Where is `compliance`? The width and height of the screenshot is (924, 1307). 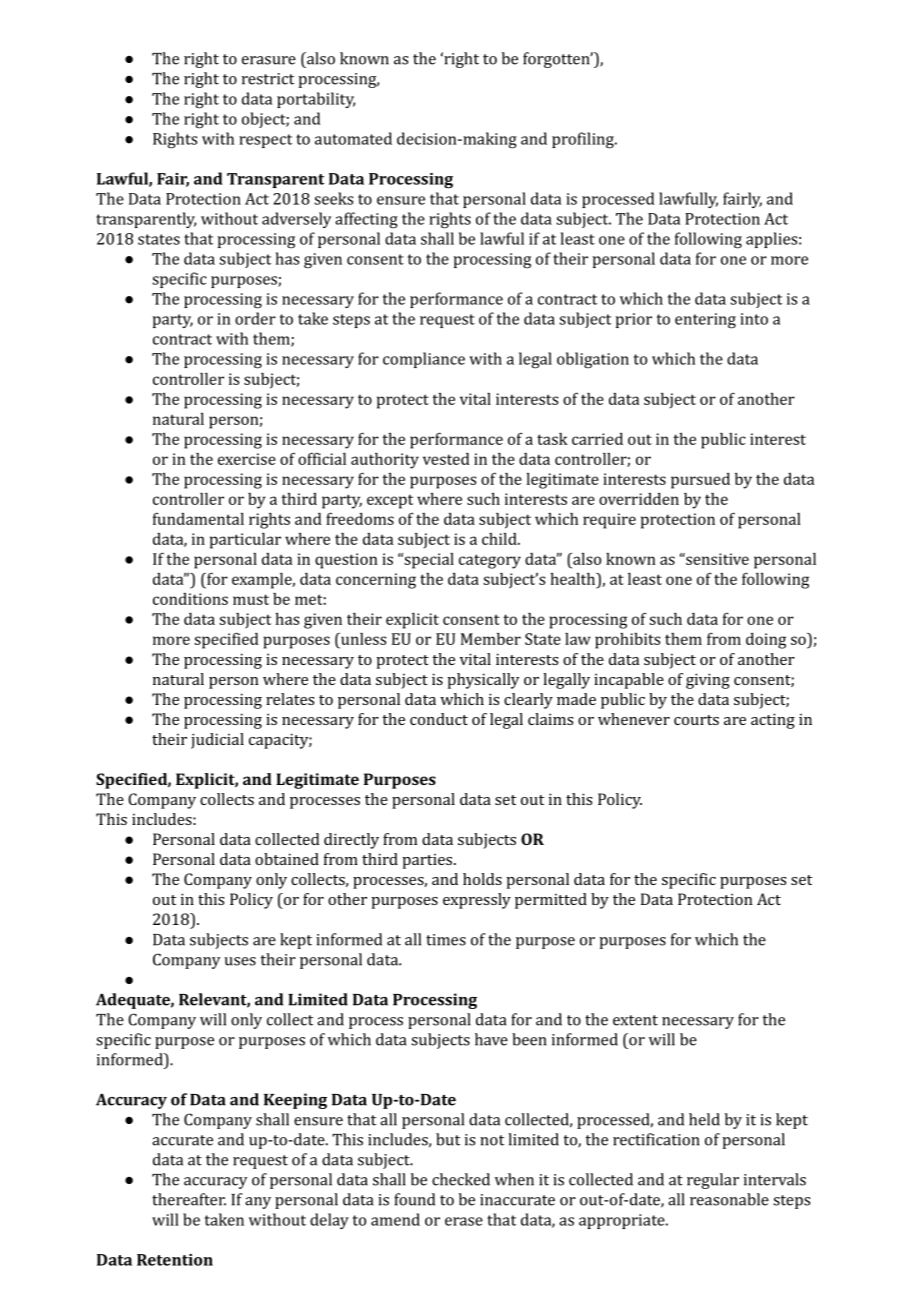 compliance is located at coordinates (424, 360).
